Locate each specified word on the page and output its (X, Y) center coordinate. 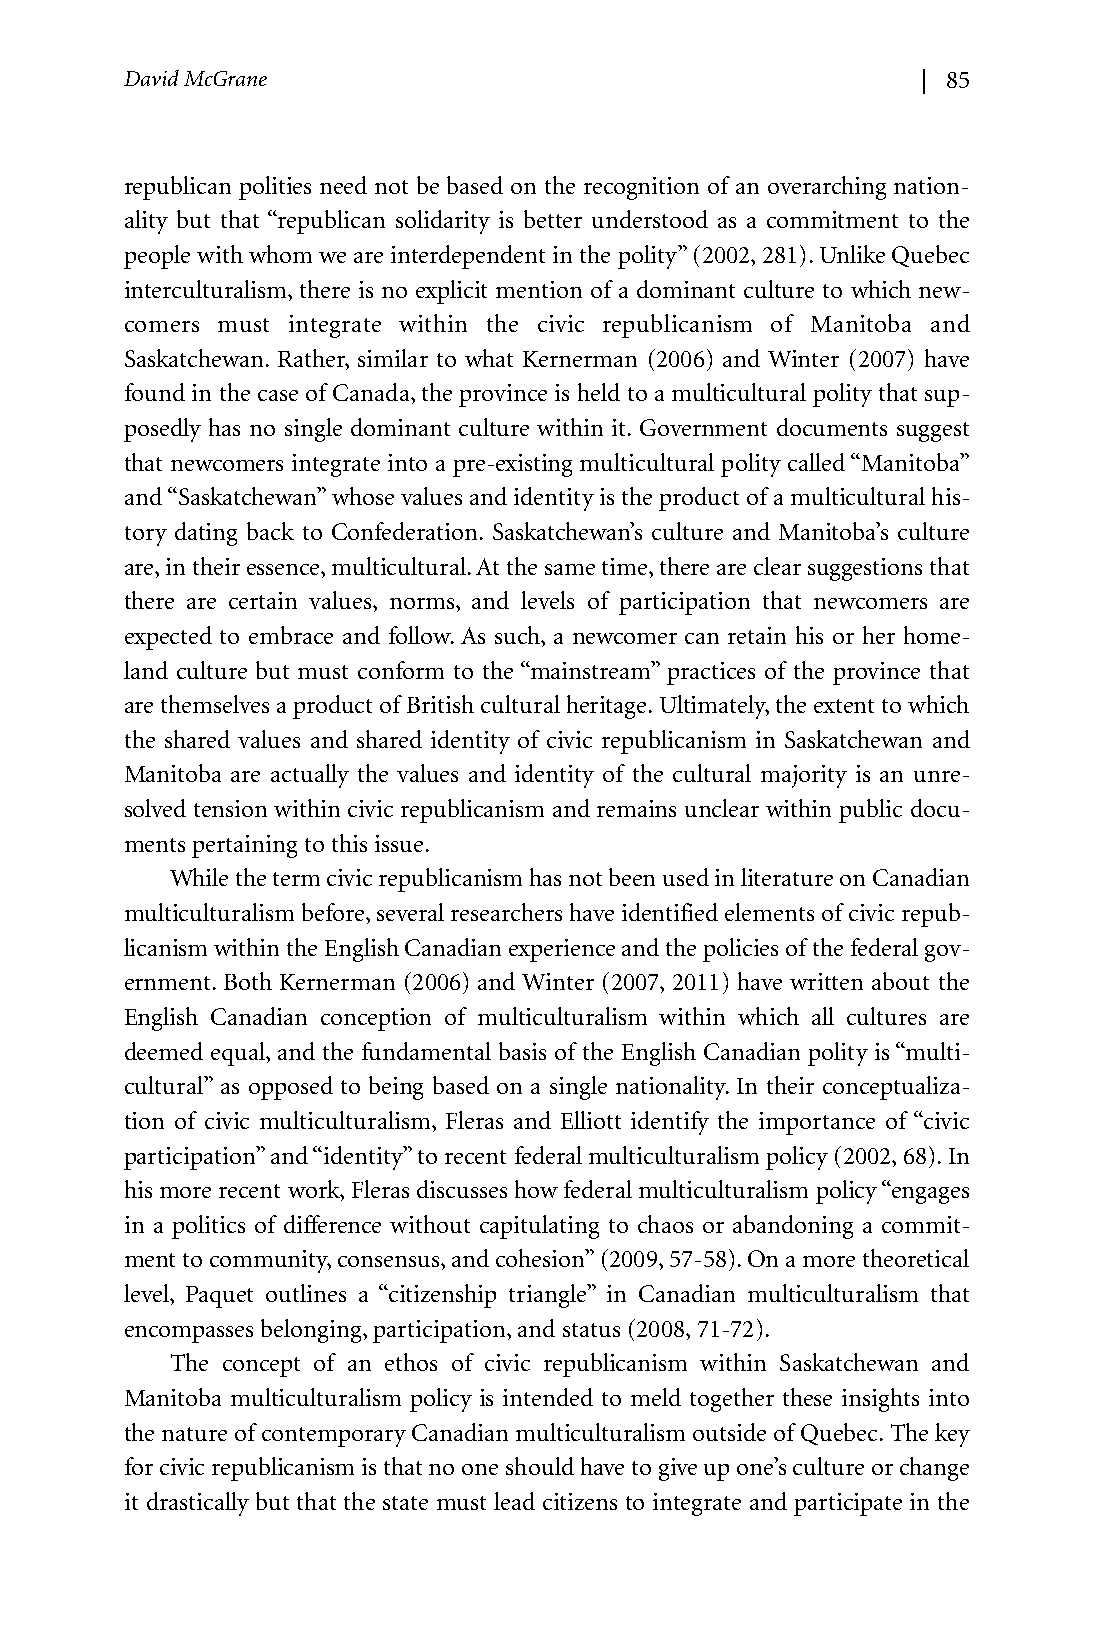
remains (636, 808)
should (540, 1466)
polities (275, 188)
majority (804, 776)
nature (194, 1434)
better (553, 219)
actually (310, 776)
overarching (827, 188)
